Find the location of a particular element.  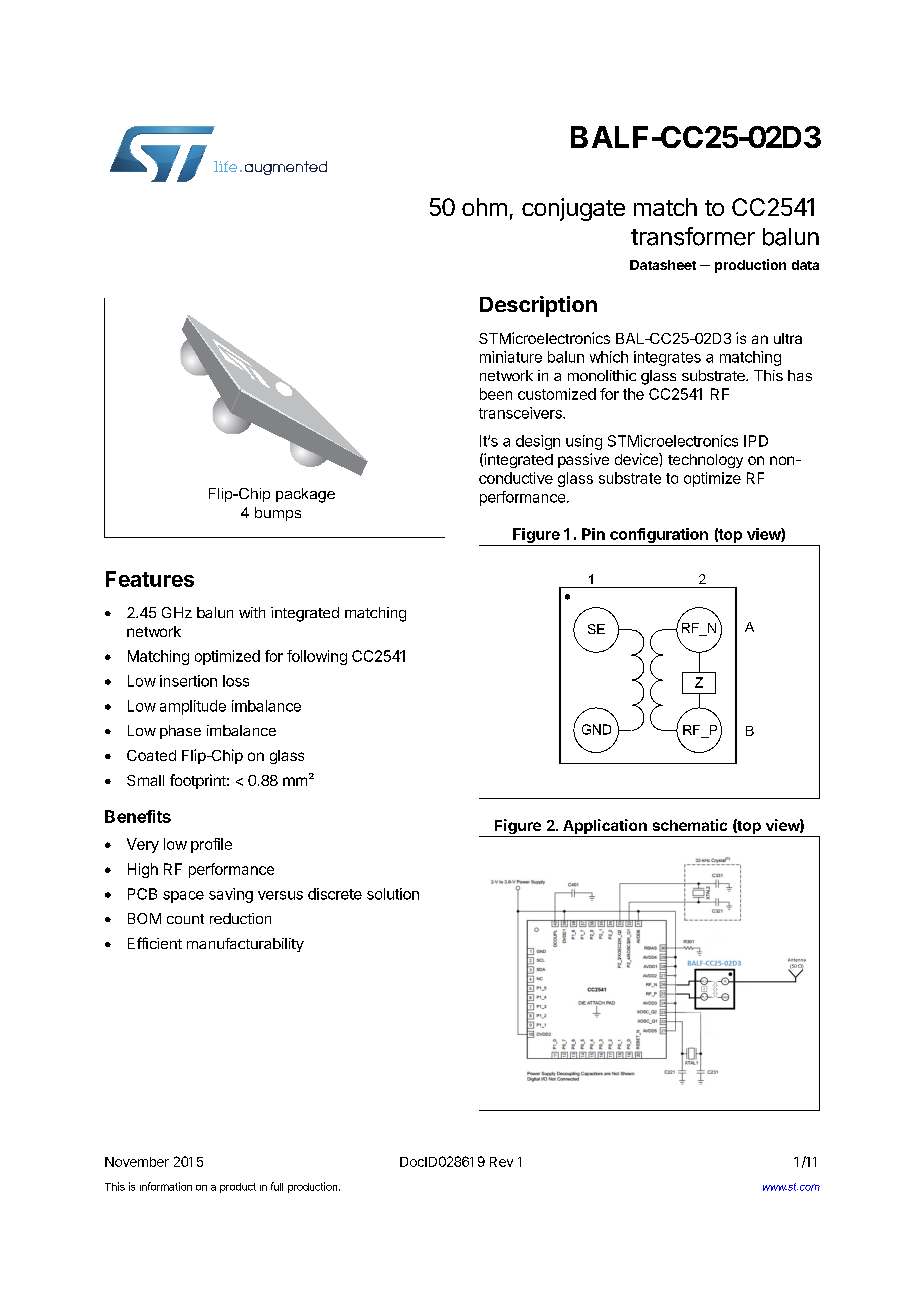

technology is located at coordinates (705, 461).
